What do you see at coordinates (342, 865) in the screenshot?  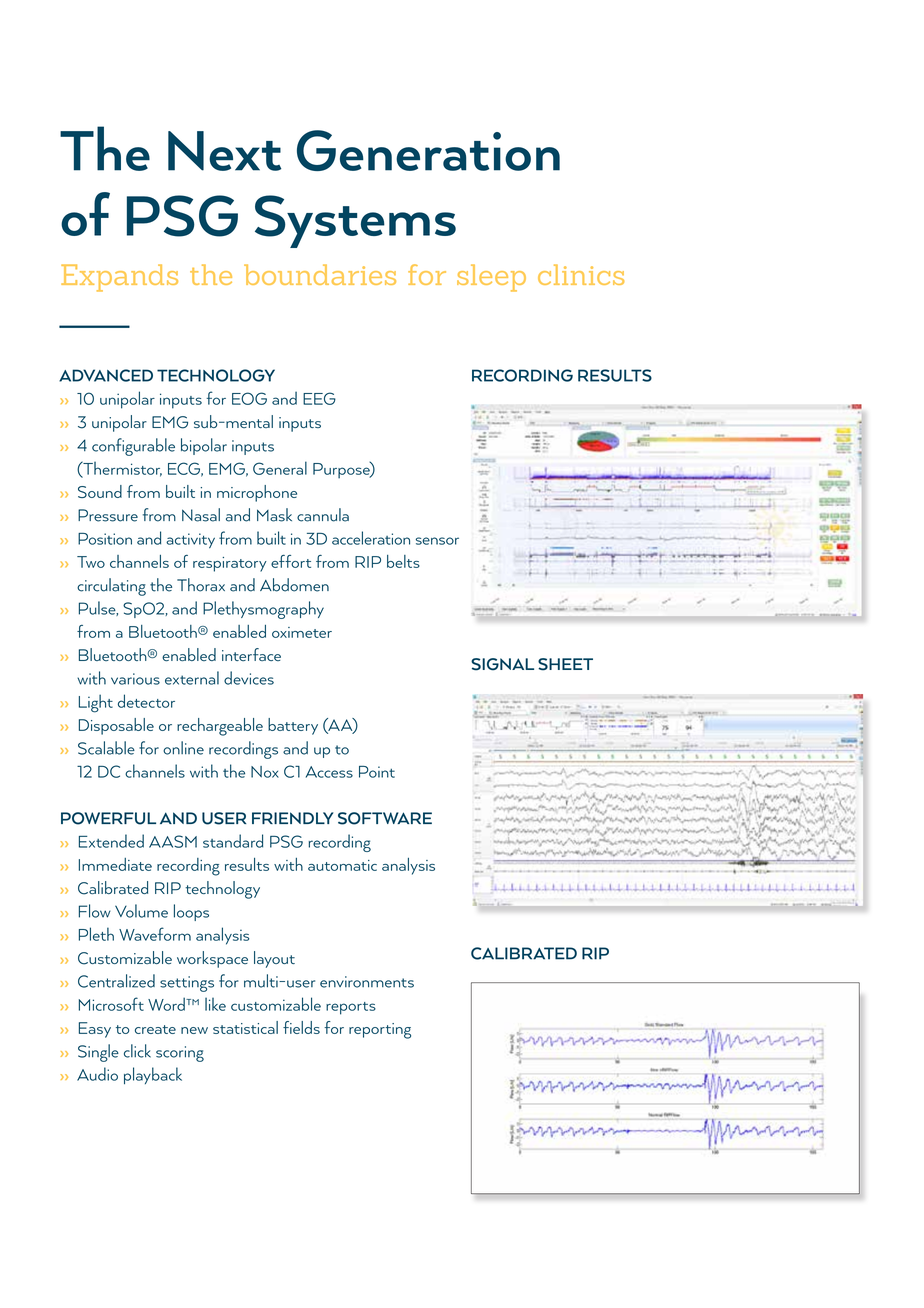 I see `automatic` at bounding box center [342, 865].
